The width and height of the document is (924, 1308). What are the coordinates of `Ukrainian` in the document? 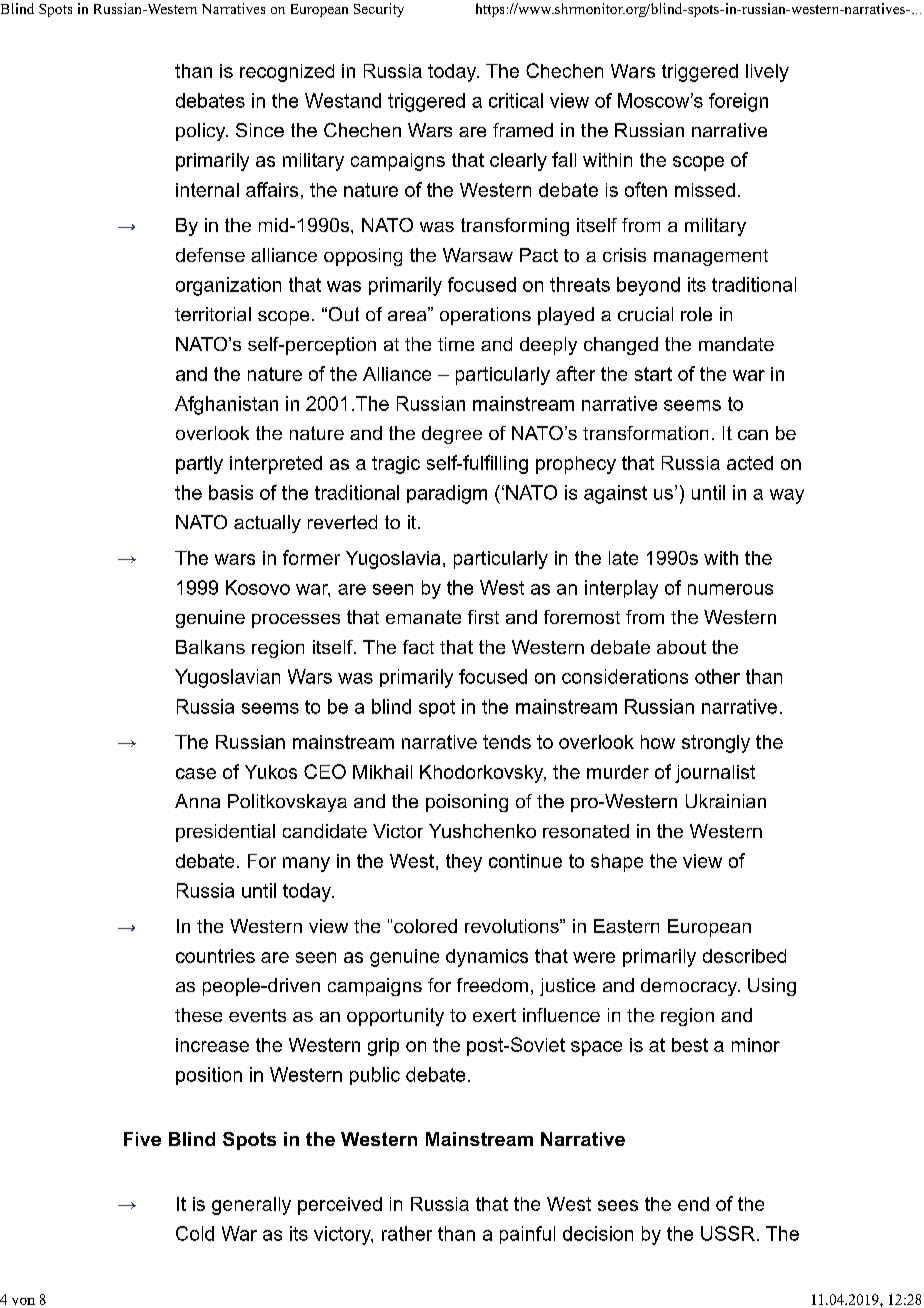 It's located at (726, 801).
